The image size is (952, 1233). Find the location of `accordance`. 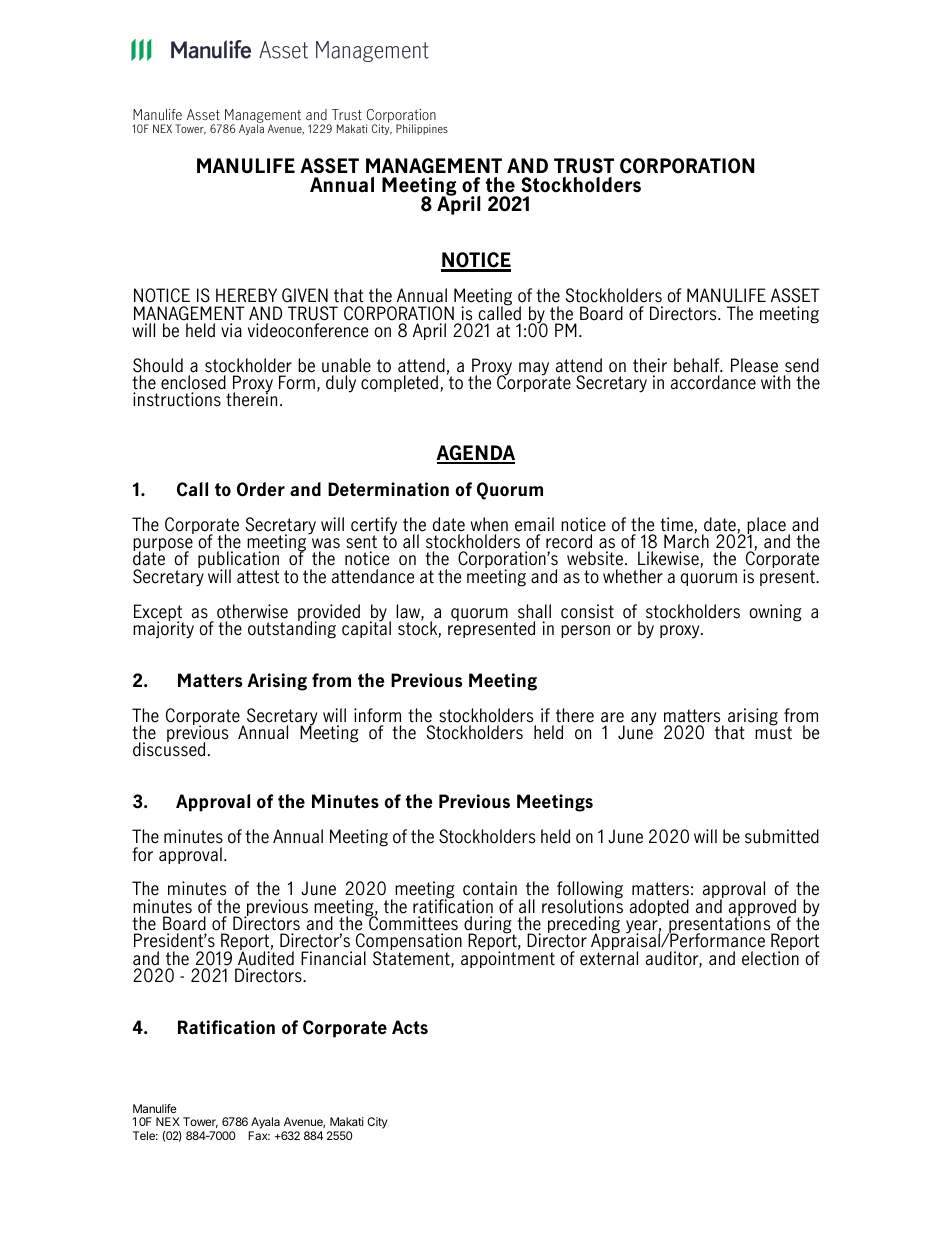

accordance is located at coordinates (713, 382).
